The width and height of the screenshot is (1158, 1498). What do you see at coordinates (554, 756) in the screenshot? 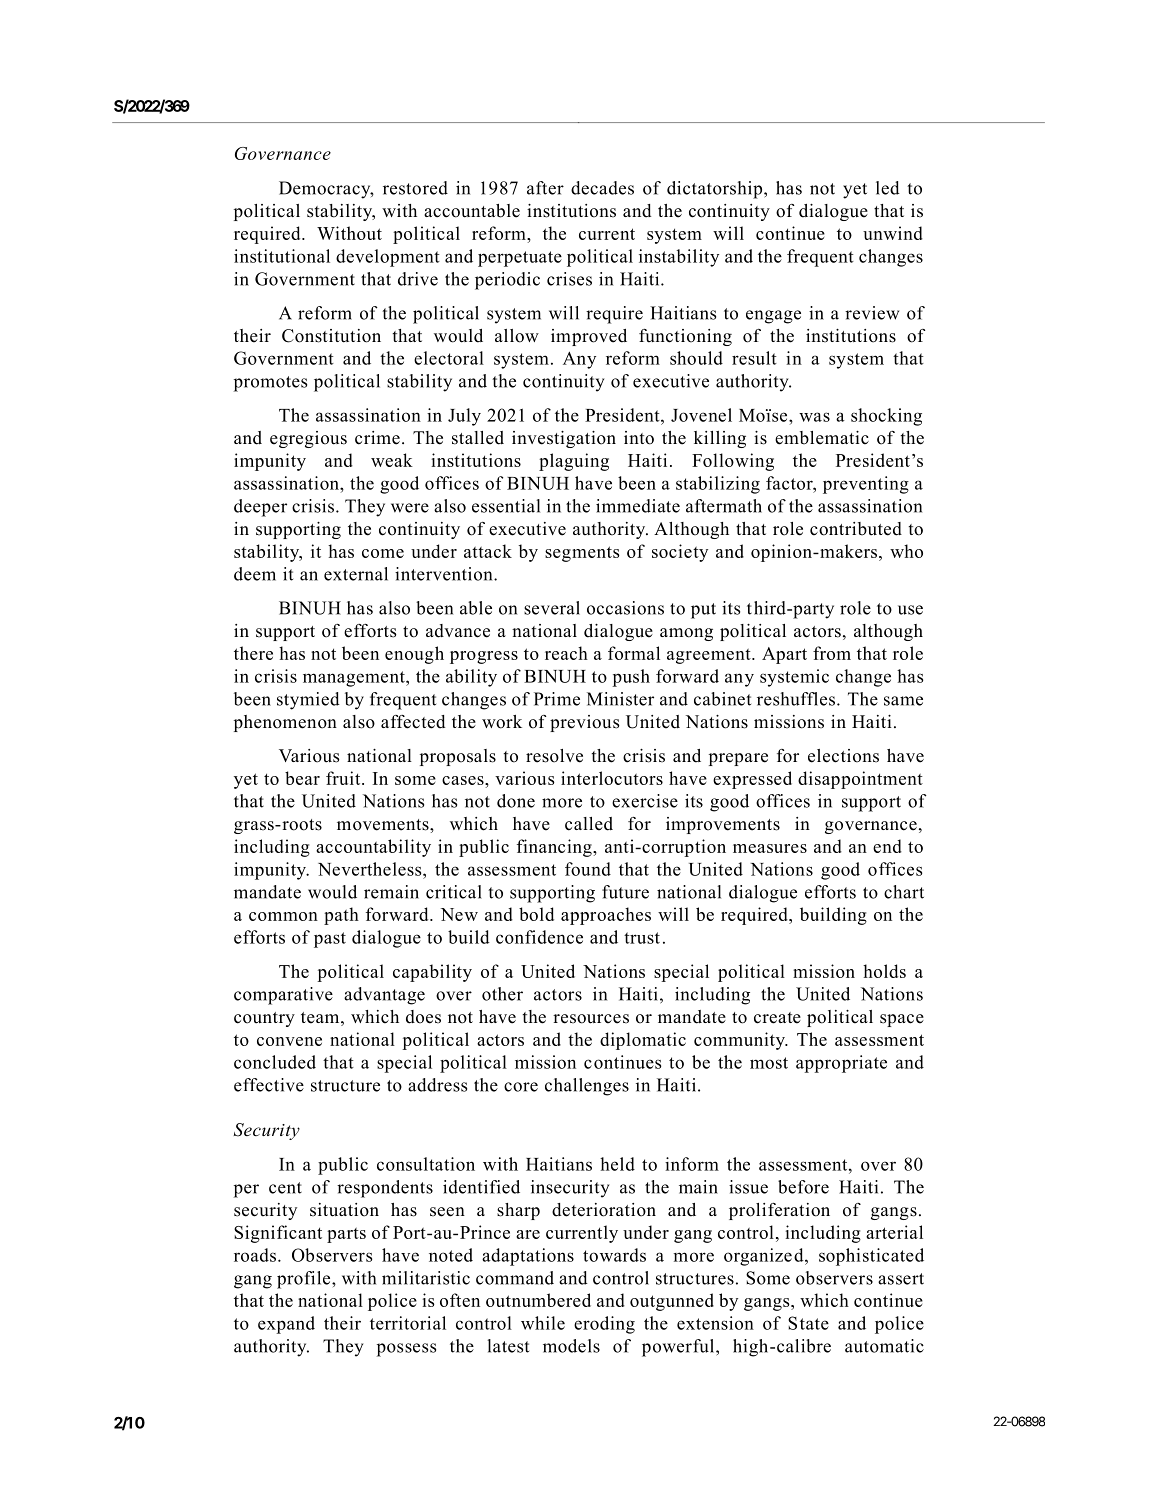
I see `resolve` at bounding box center [554, 756].
